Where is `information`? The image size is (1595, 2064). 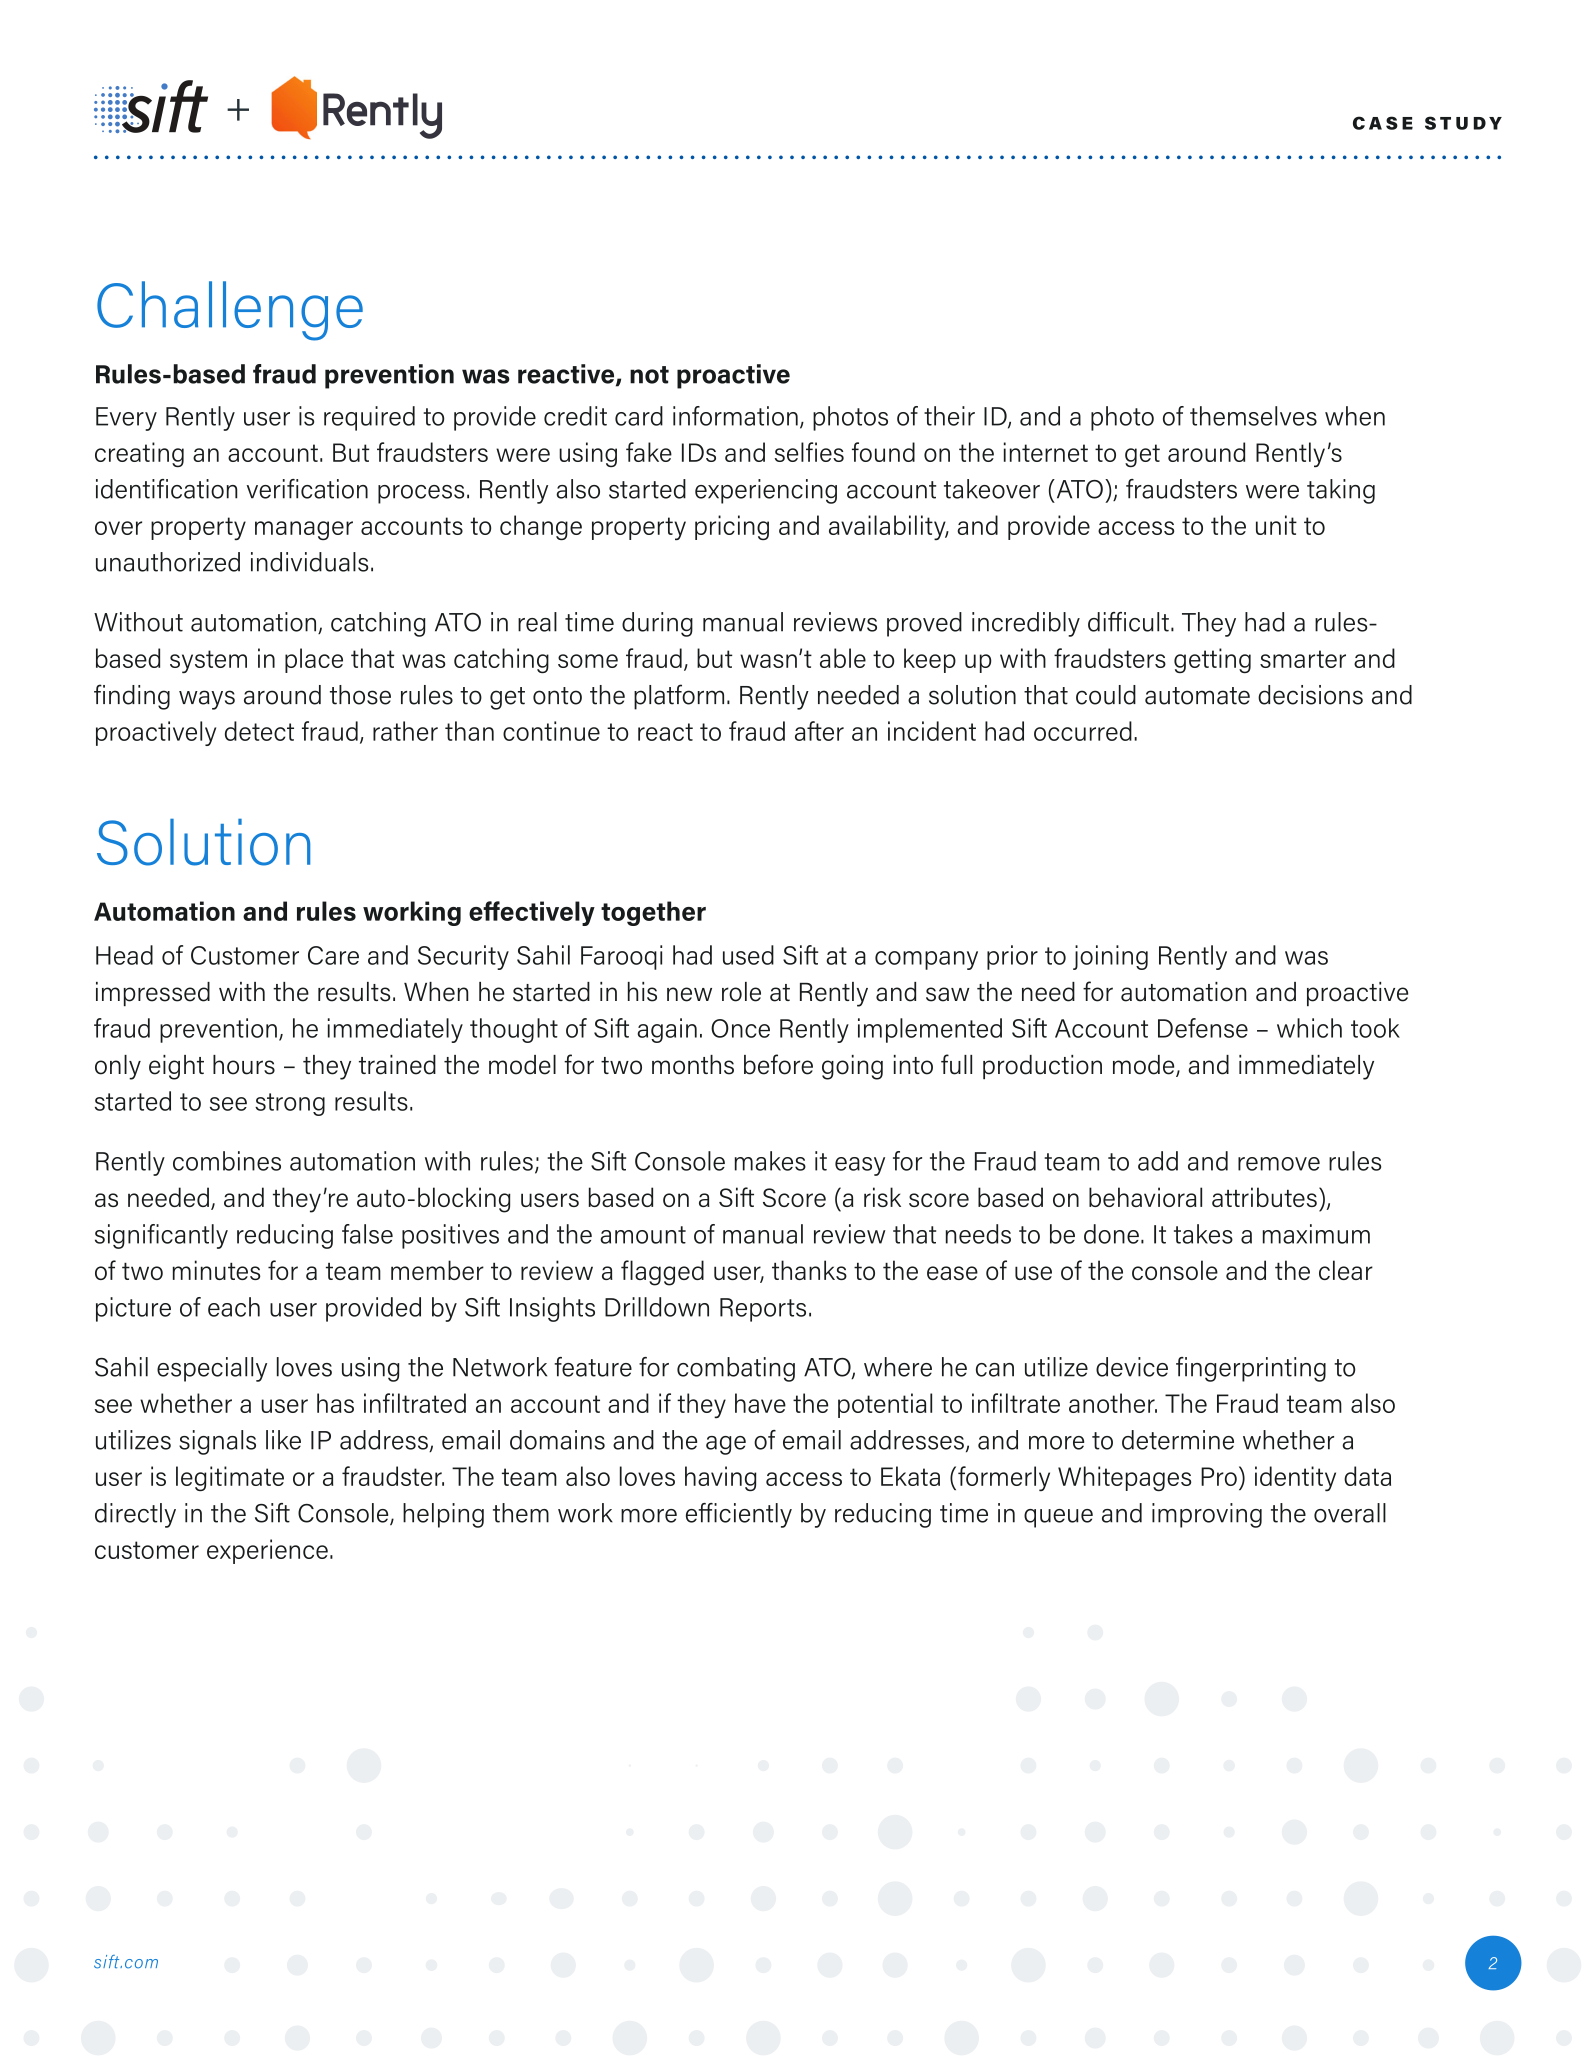
information is located at coordinates (735, 416).
